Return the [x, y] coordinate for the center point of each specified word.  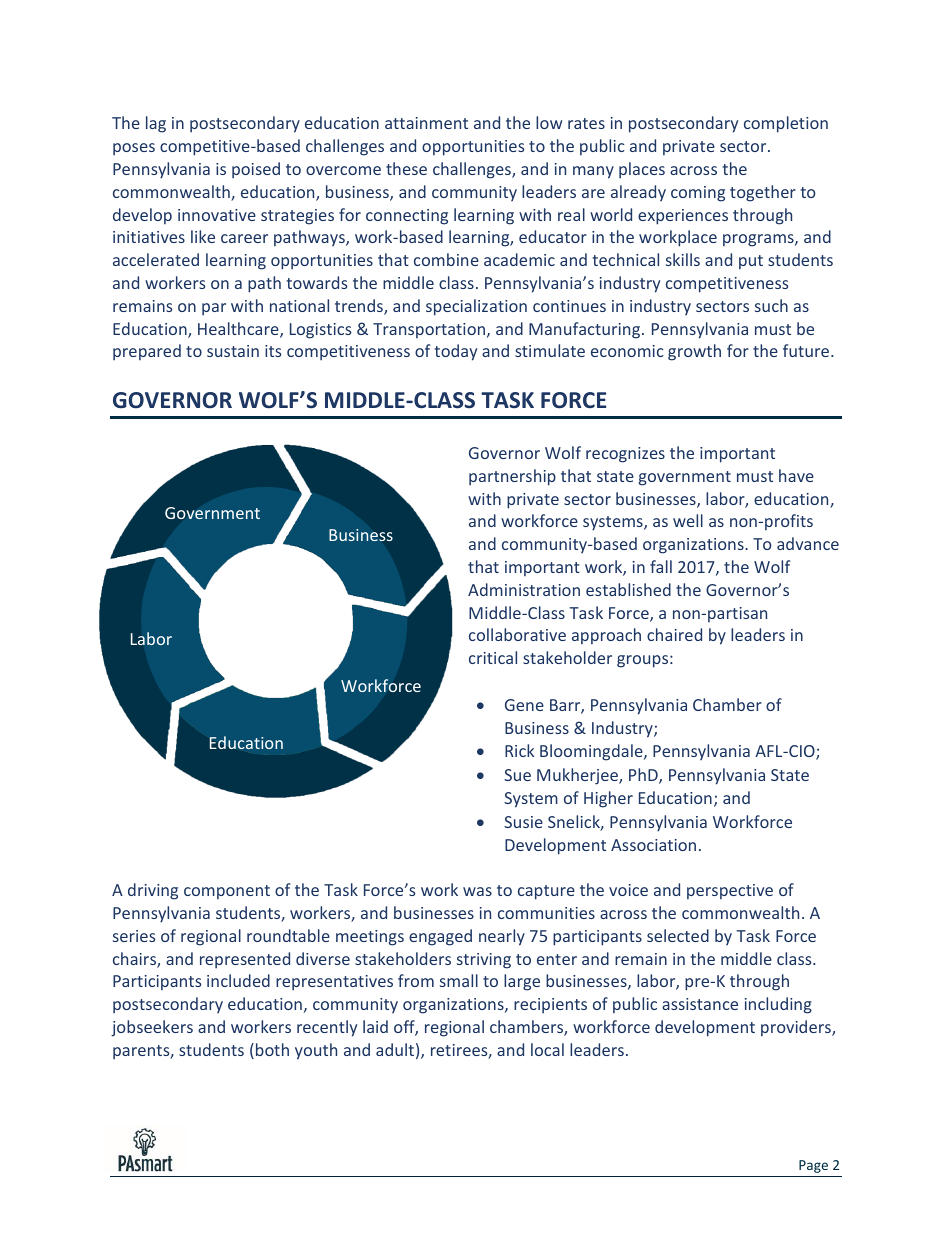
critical [493, 657]
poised [256, 170]
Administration [524, 589]
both [272, 1049]
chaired [674, 634]
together [763, 193]
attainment [426, 123]
